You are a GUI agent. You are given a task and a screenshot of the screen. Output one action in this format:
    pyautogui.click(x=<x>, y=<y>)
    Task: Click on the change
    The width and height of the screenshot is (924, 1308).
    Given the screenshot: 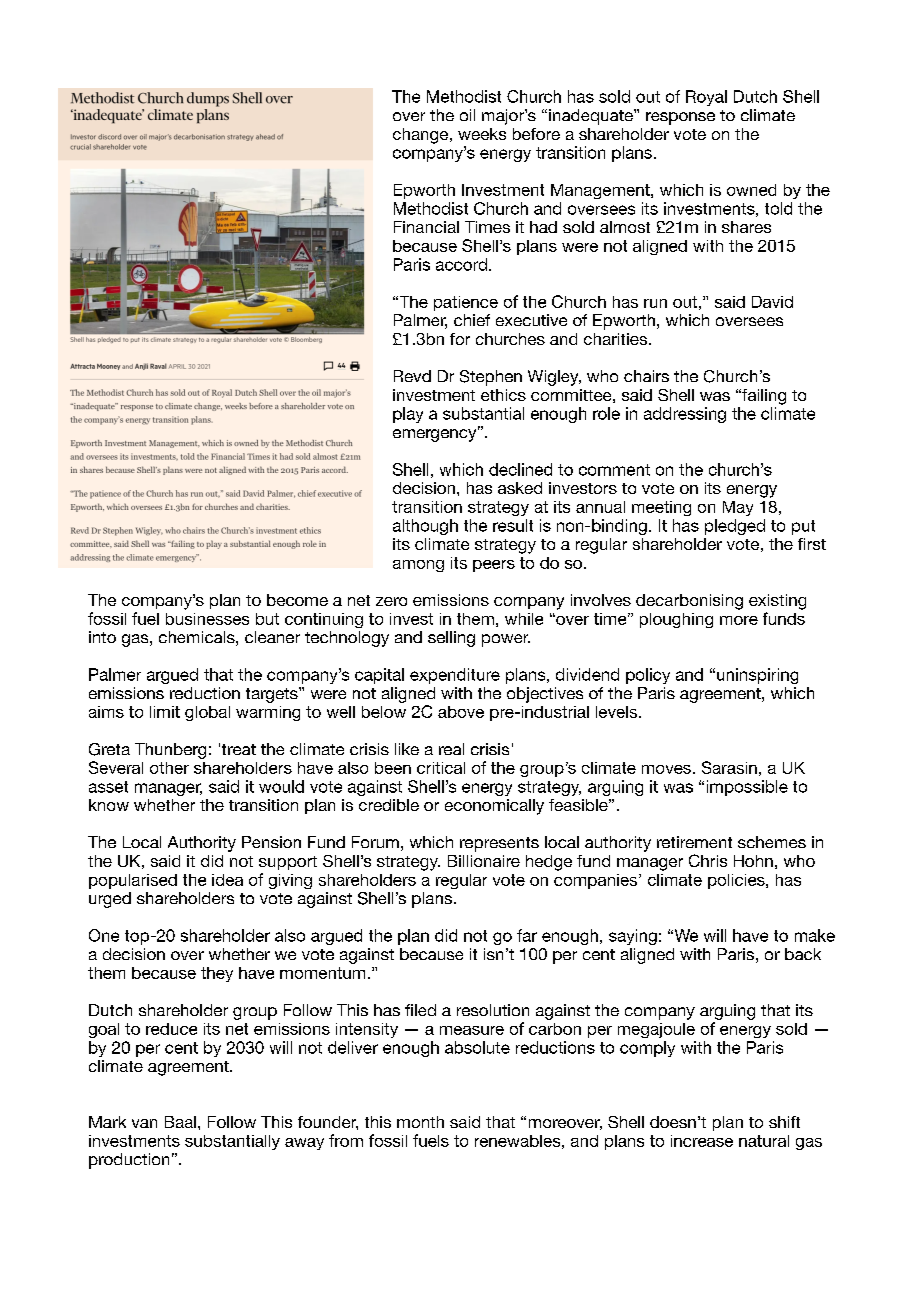 What is the action you would take?
    pyautogui.click(x=422, y=136)
